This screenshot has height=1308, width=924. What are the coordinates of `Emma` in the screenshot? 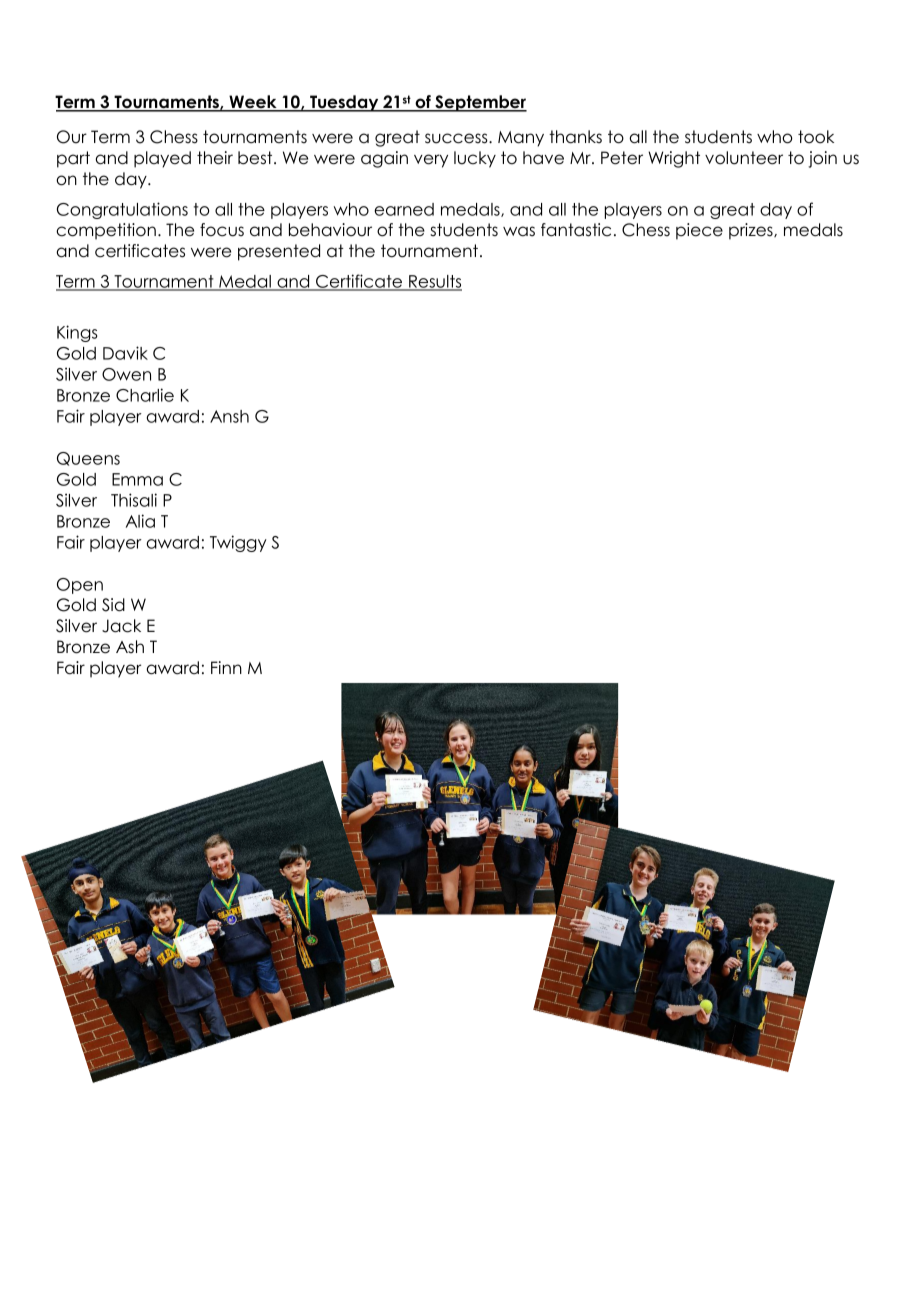 It's located at (137, 479).
